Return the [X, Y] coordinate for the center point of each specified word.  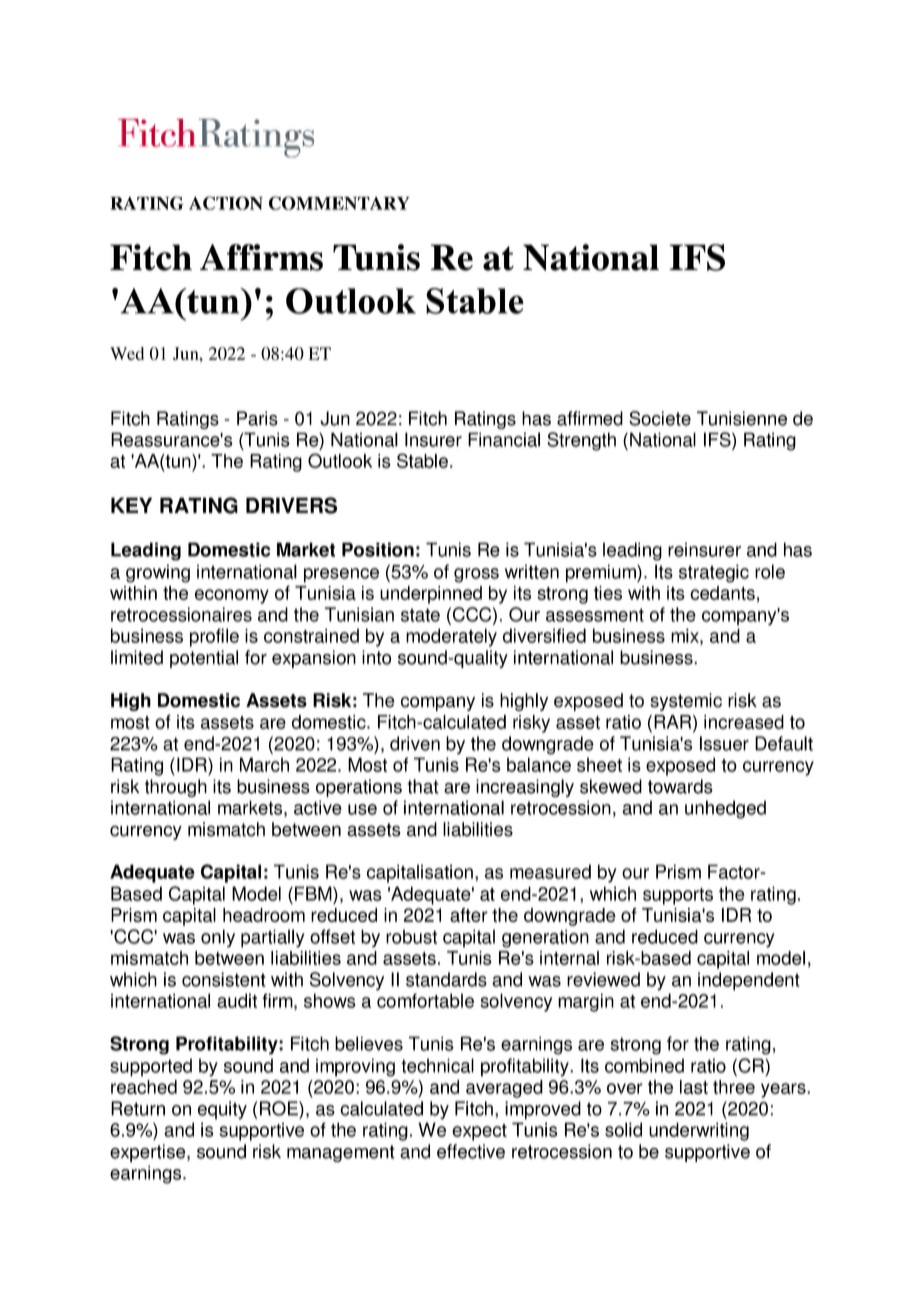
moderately [451, 637]
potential [204, 659]
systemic [686, 702]
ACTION [226, 203]
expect [479, 1132]
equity [222, 1110]
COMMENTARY [339, 203]
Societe [660, 418]
